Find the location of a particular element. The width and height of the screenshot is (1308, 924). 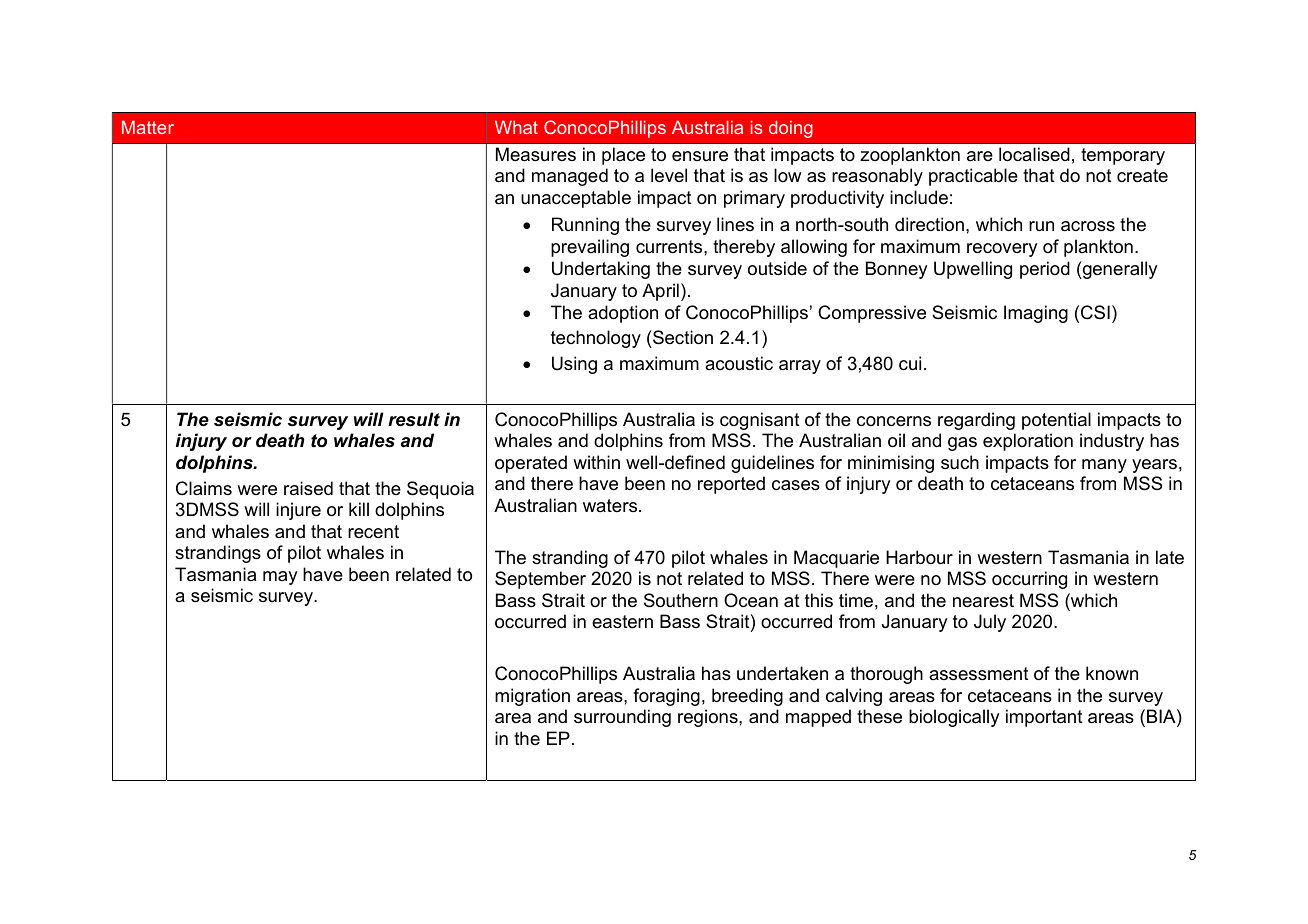

result is located at coordinates (414, 419).
